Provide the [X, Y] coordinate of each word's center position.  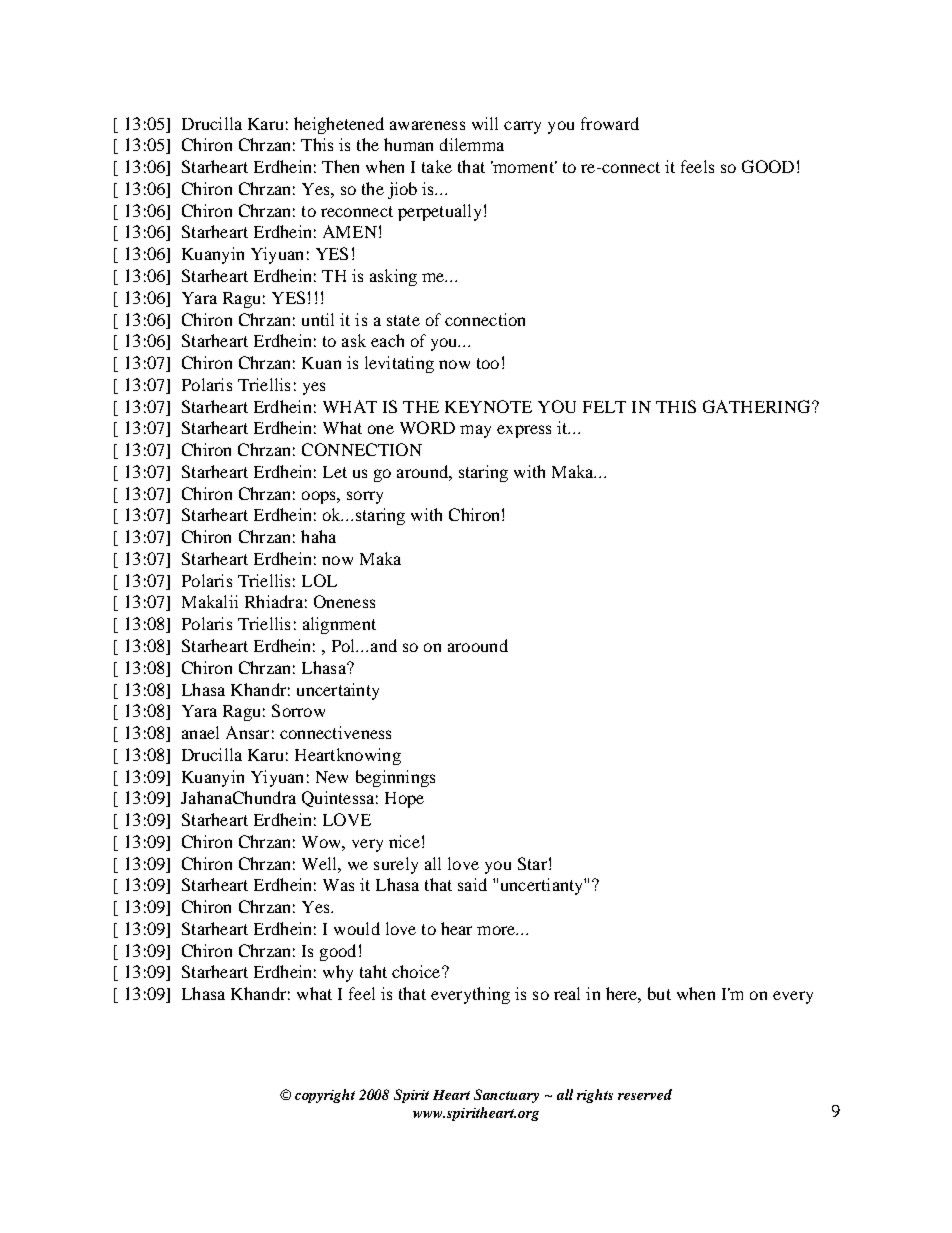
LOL [319, 580]
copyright [325, 1096]
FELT [604, 407]
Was [338, 885]
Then [340, 166]
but [659, 993]
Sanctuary [506, 1096]
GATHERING [758, 406]
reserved [645, 1094]
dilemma [472, 144]
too [488, 363]
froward [610, 123]
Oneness [344, 601]
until [318, 319]
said [472, 884]
